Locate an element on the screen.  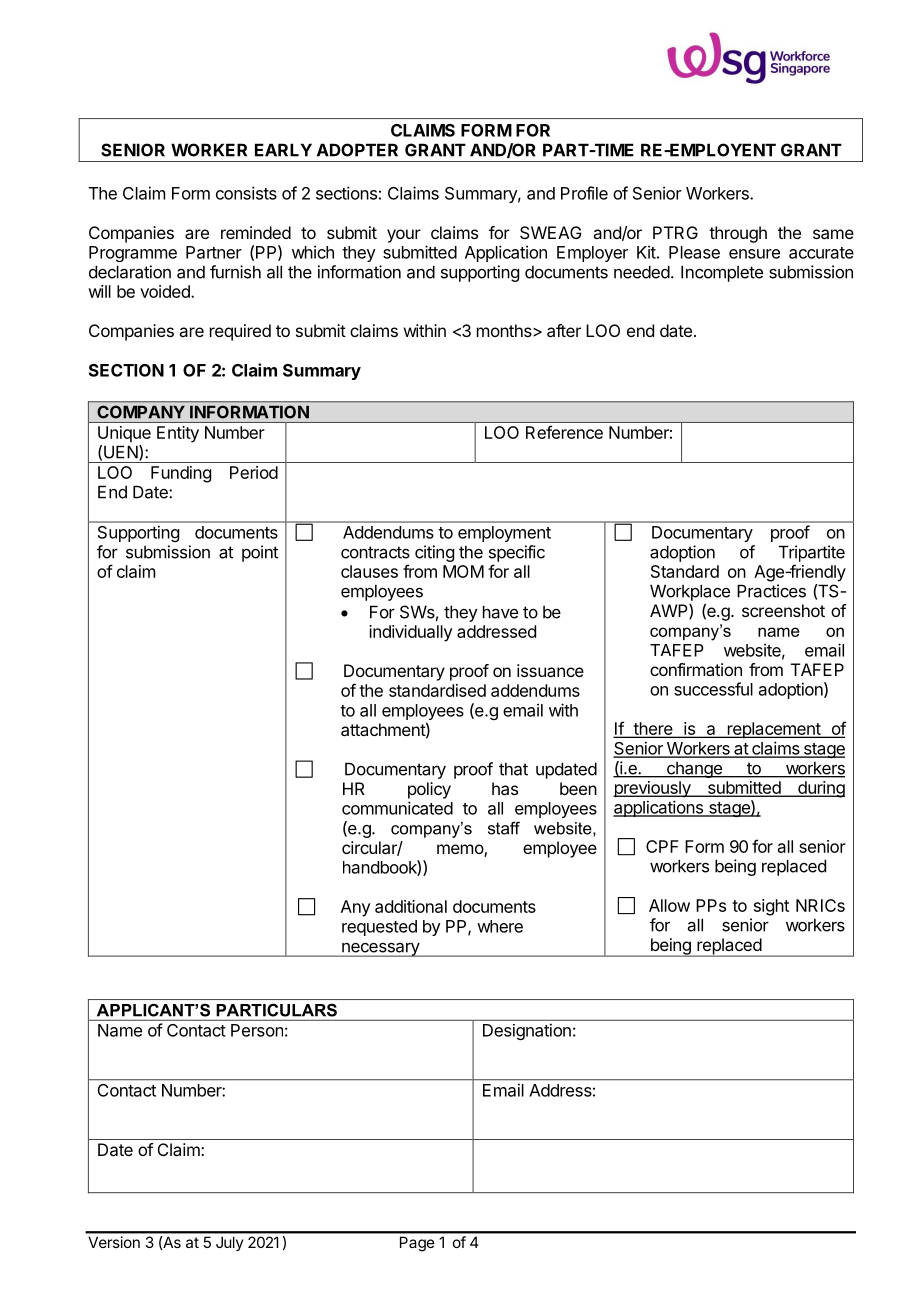
your is located at coordinates (404, 236).
